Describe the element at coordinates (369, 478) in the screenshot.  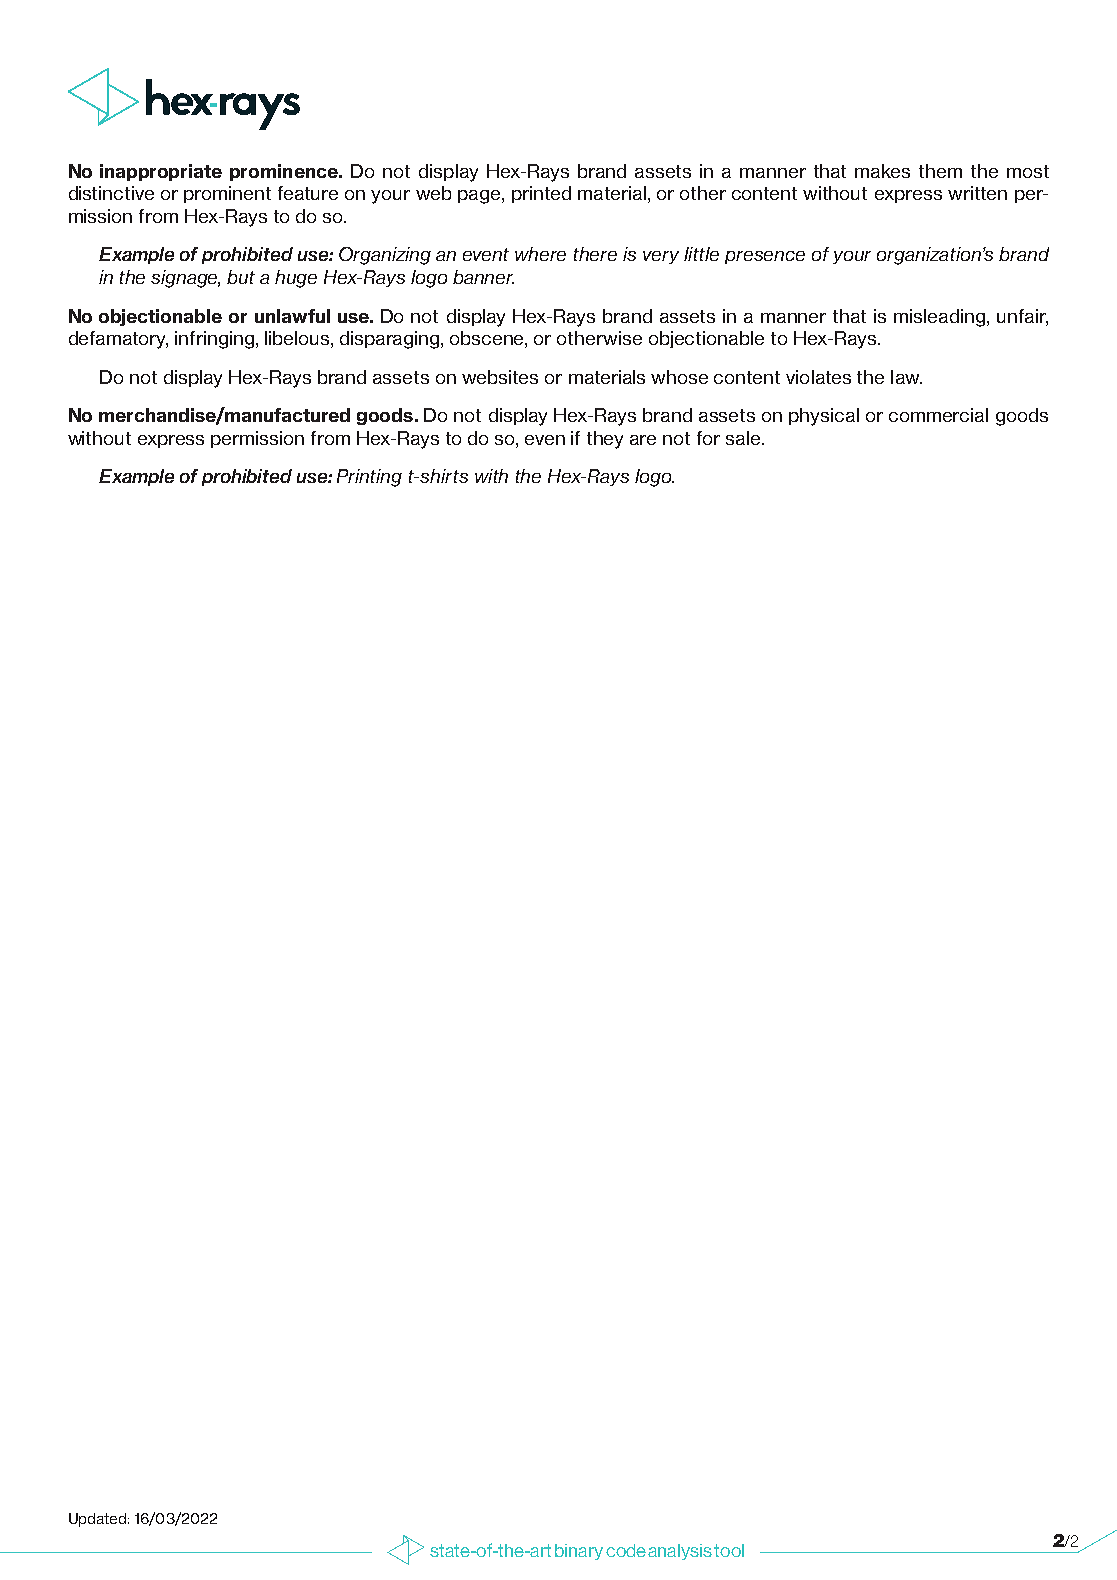
I see `Printing` at that location.
